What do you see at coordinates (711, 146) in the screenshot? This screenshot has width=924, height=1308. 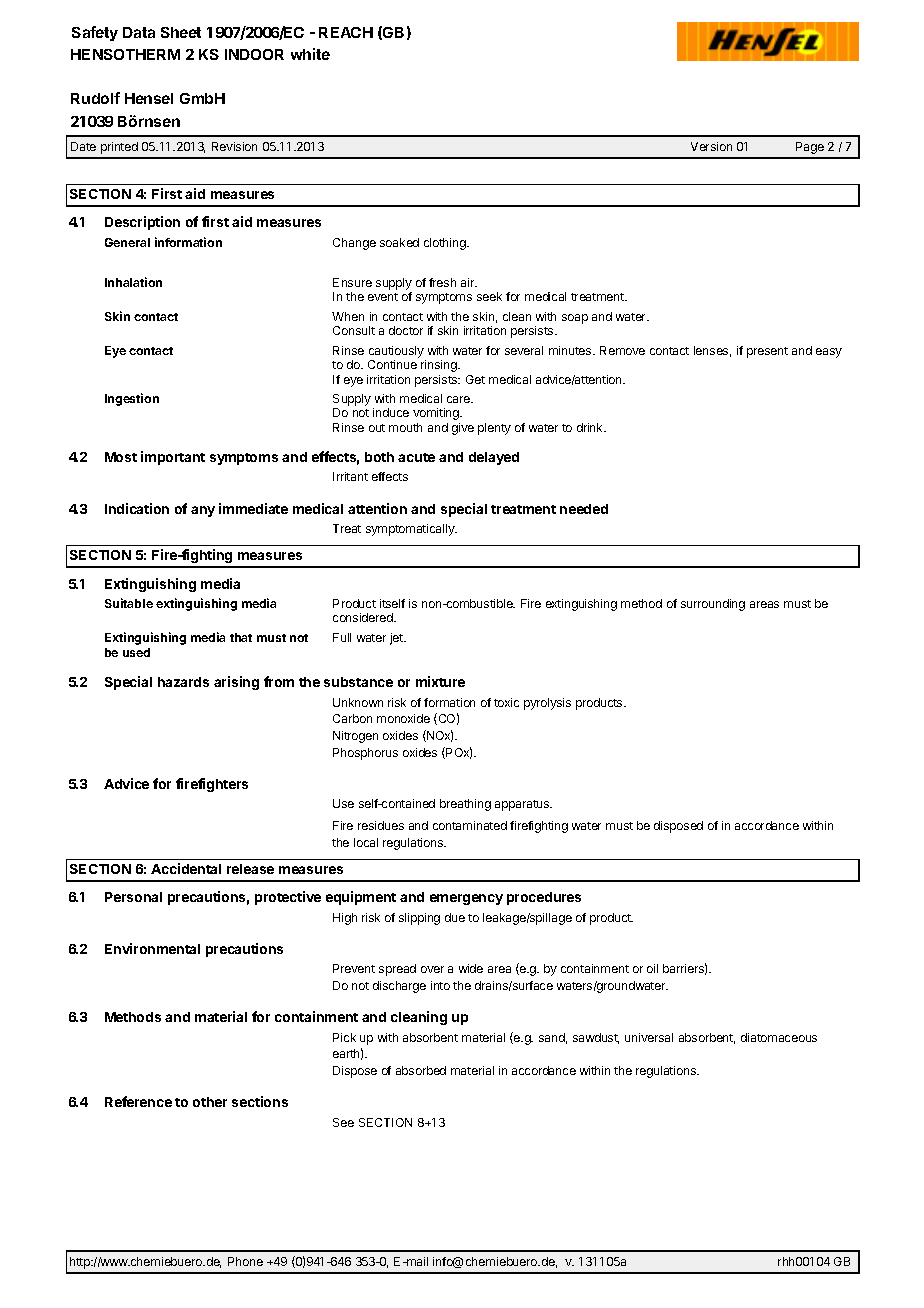 I see `Version` at bounding box center [711, 146].
